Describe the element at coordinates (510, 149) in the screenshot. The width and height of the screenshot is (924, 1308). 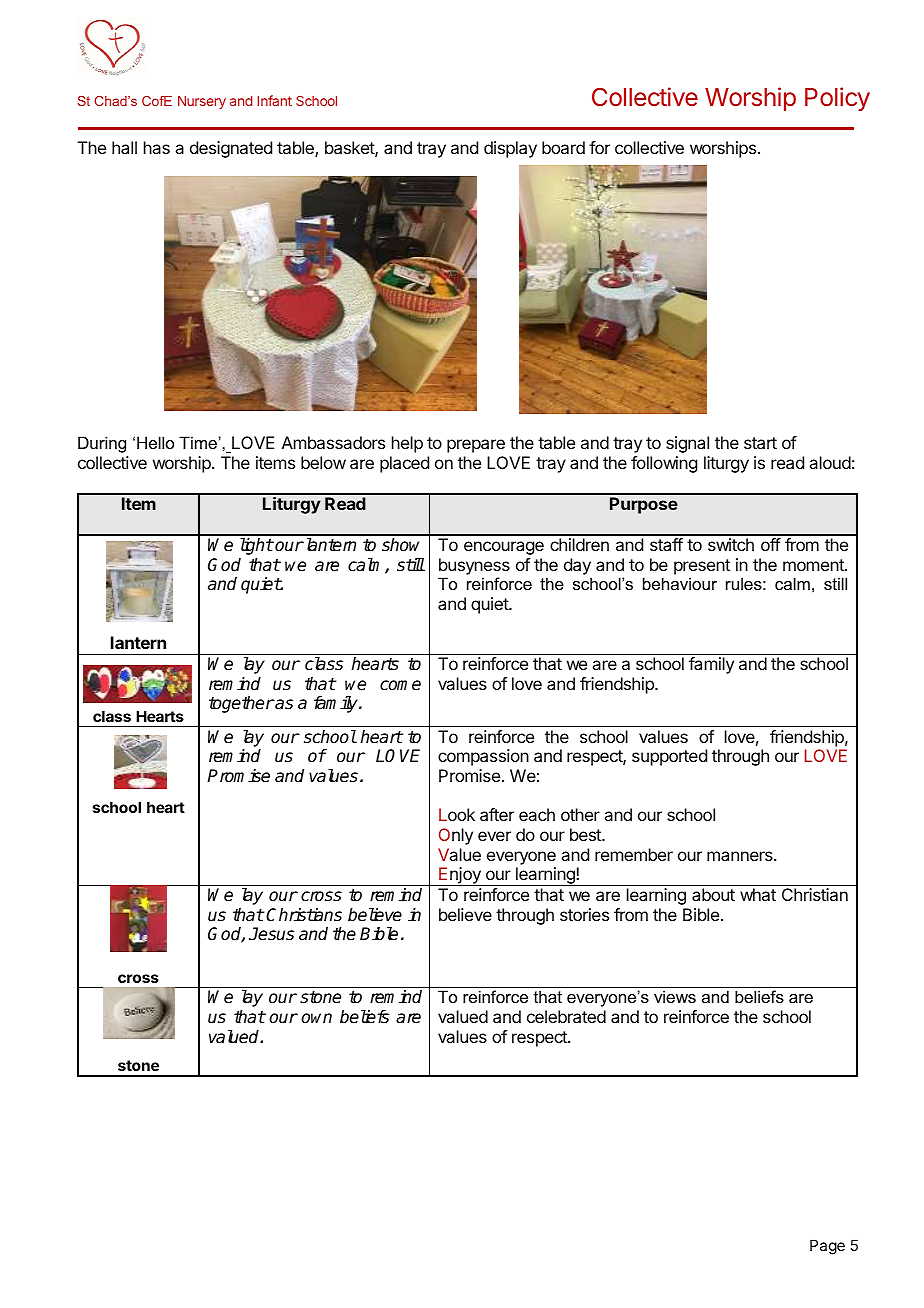
I see `display` at that location.
